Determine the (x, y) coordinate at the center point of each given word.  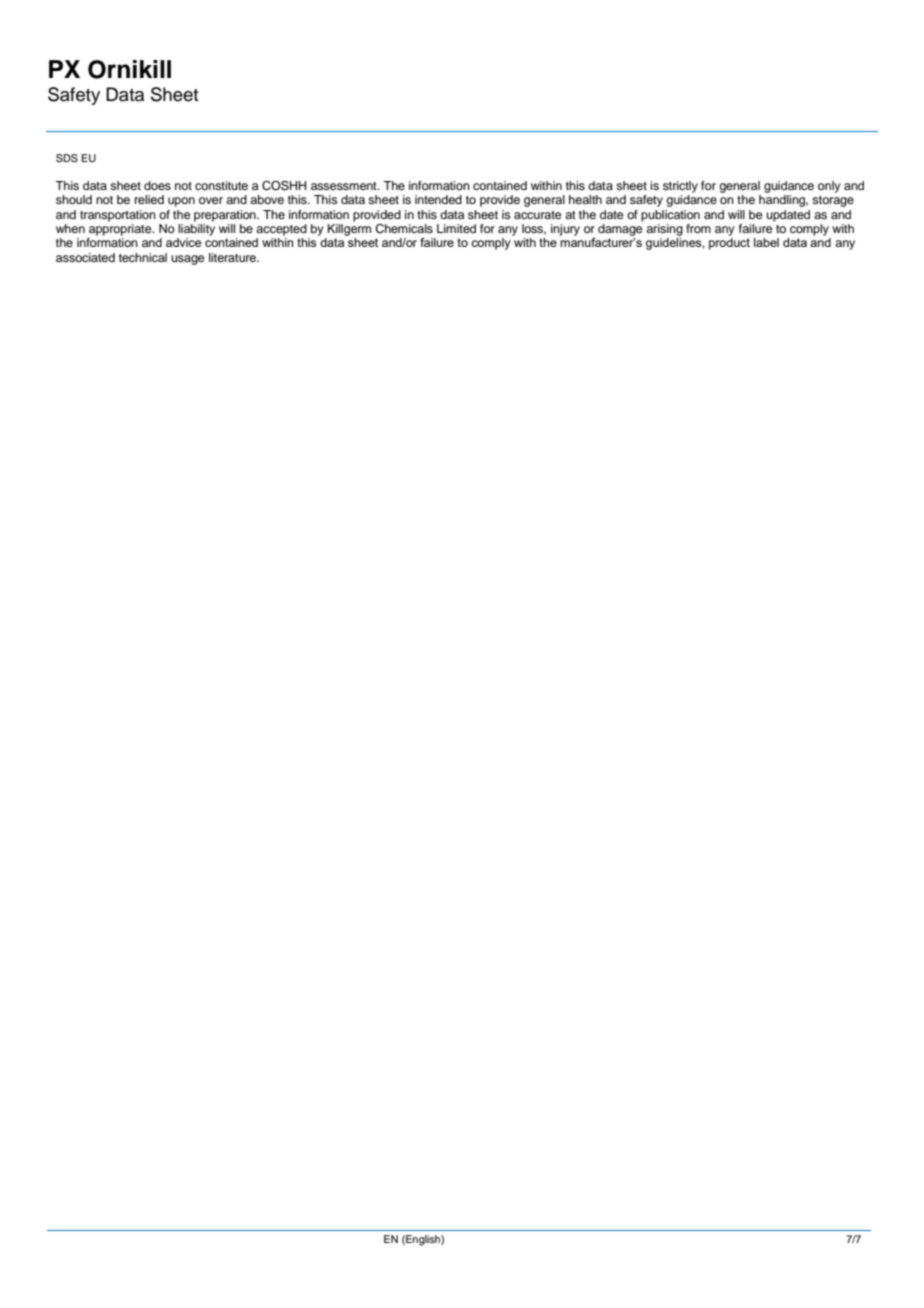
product (729, 244)
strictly (680, 187)
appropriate (121, 230)
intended (438, 199)
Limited (456, 228)
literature (233, 257)
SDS (67, 158)
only (829, 187)
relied (149, 199)
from (698, 228)
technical (143, 257)
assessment (345, 186)
